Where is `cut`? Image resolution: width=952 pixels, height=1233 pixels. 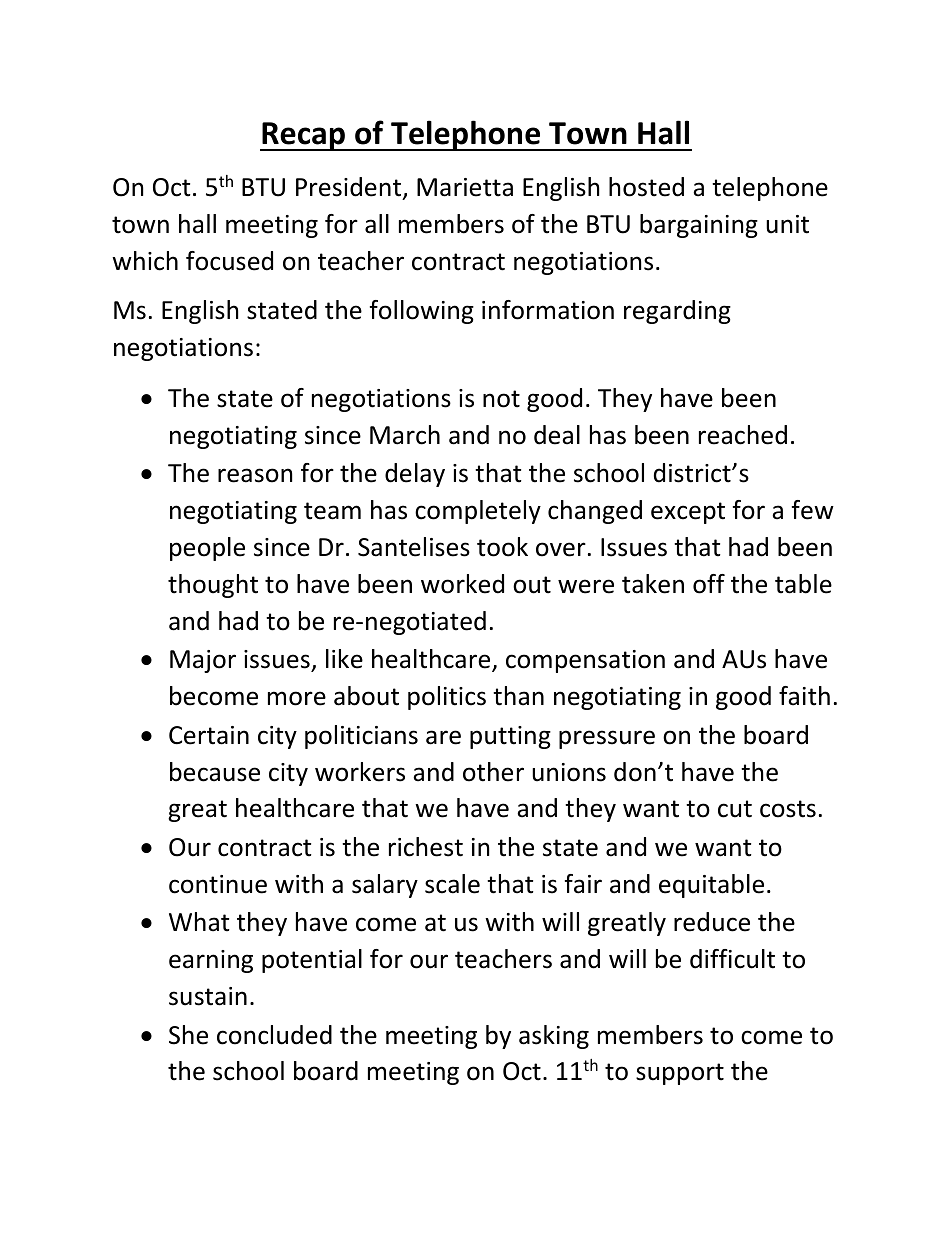 cut is located at coordinates (735, 809).
